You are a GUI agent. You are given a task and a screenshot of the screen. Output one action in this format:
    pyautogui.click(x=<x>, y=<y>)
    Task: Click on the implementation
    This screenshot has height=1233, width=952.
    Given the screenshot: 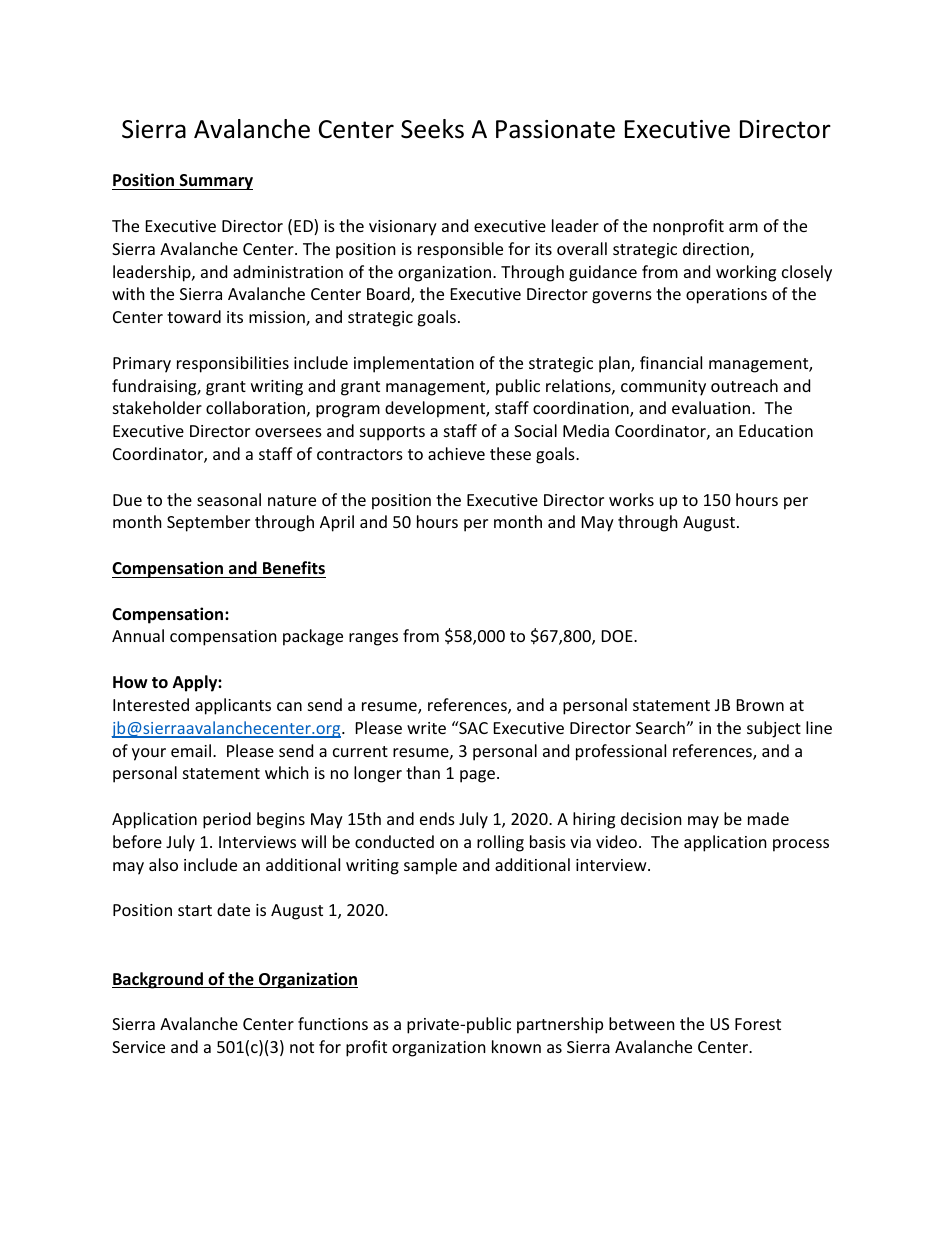 What is the action you would take?
    pyautogui.click(x=414, y=364)
